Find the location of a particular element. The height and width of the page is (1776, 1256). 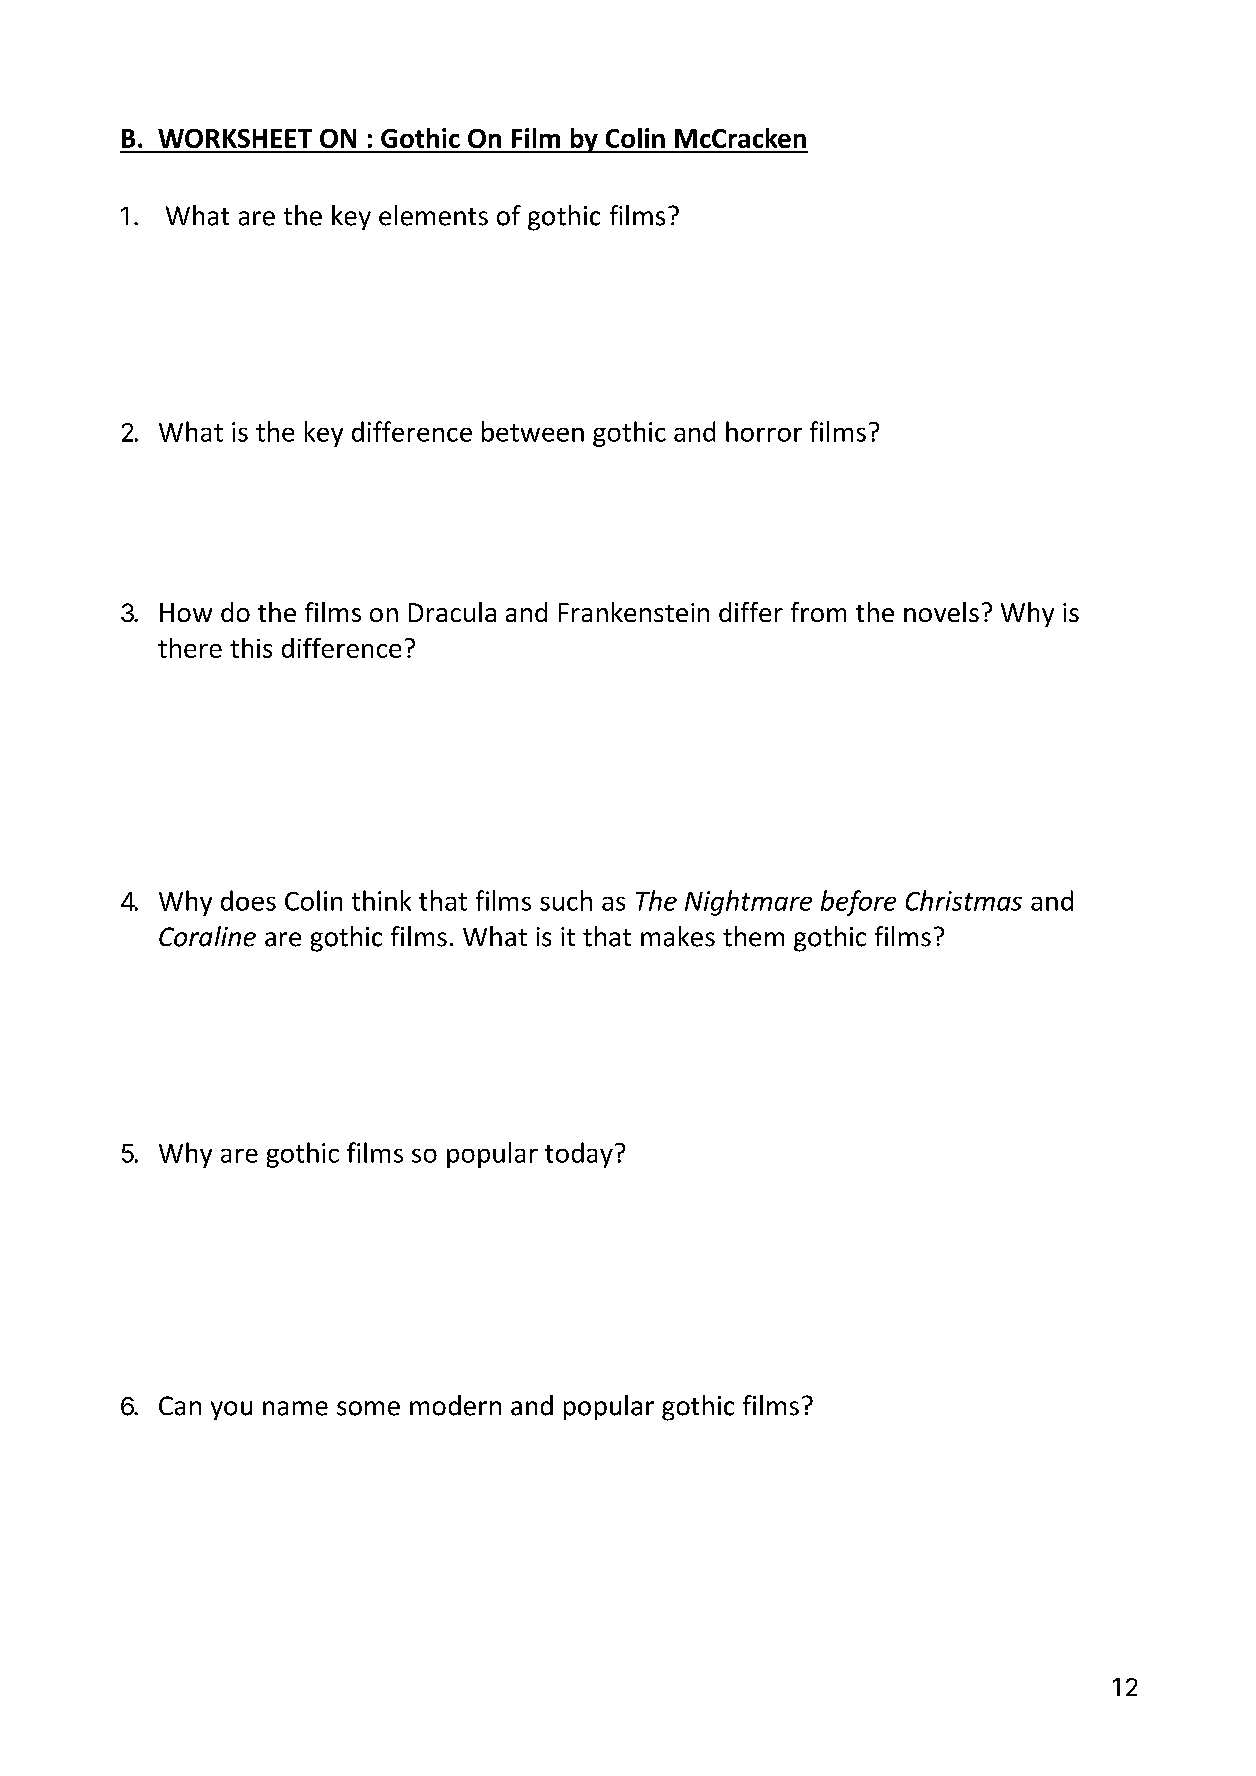

before is located at coordinates (858, 903).
